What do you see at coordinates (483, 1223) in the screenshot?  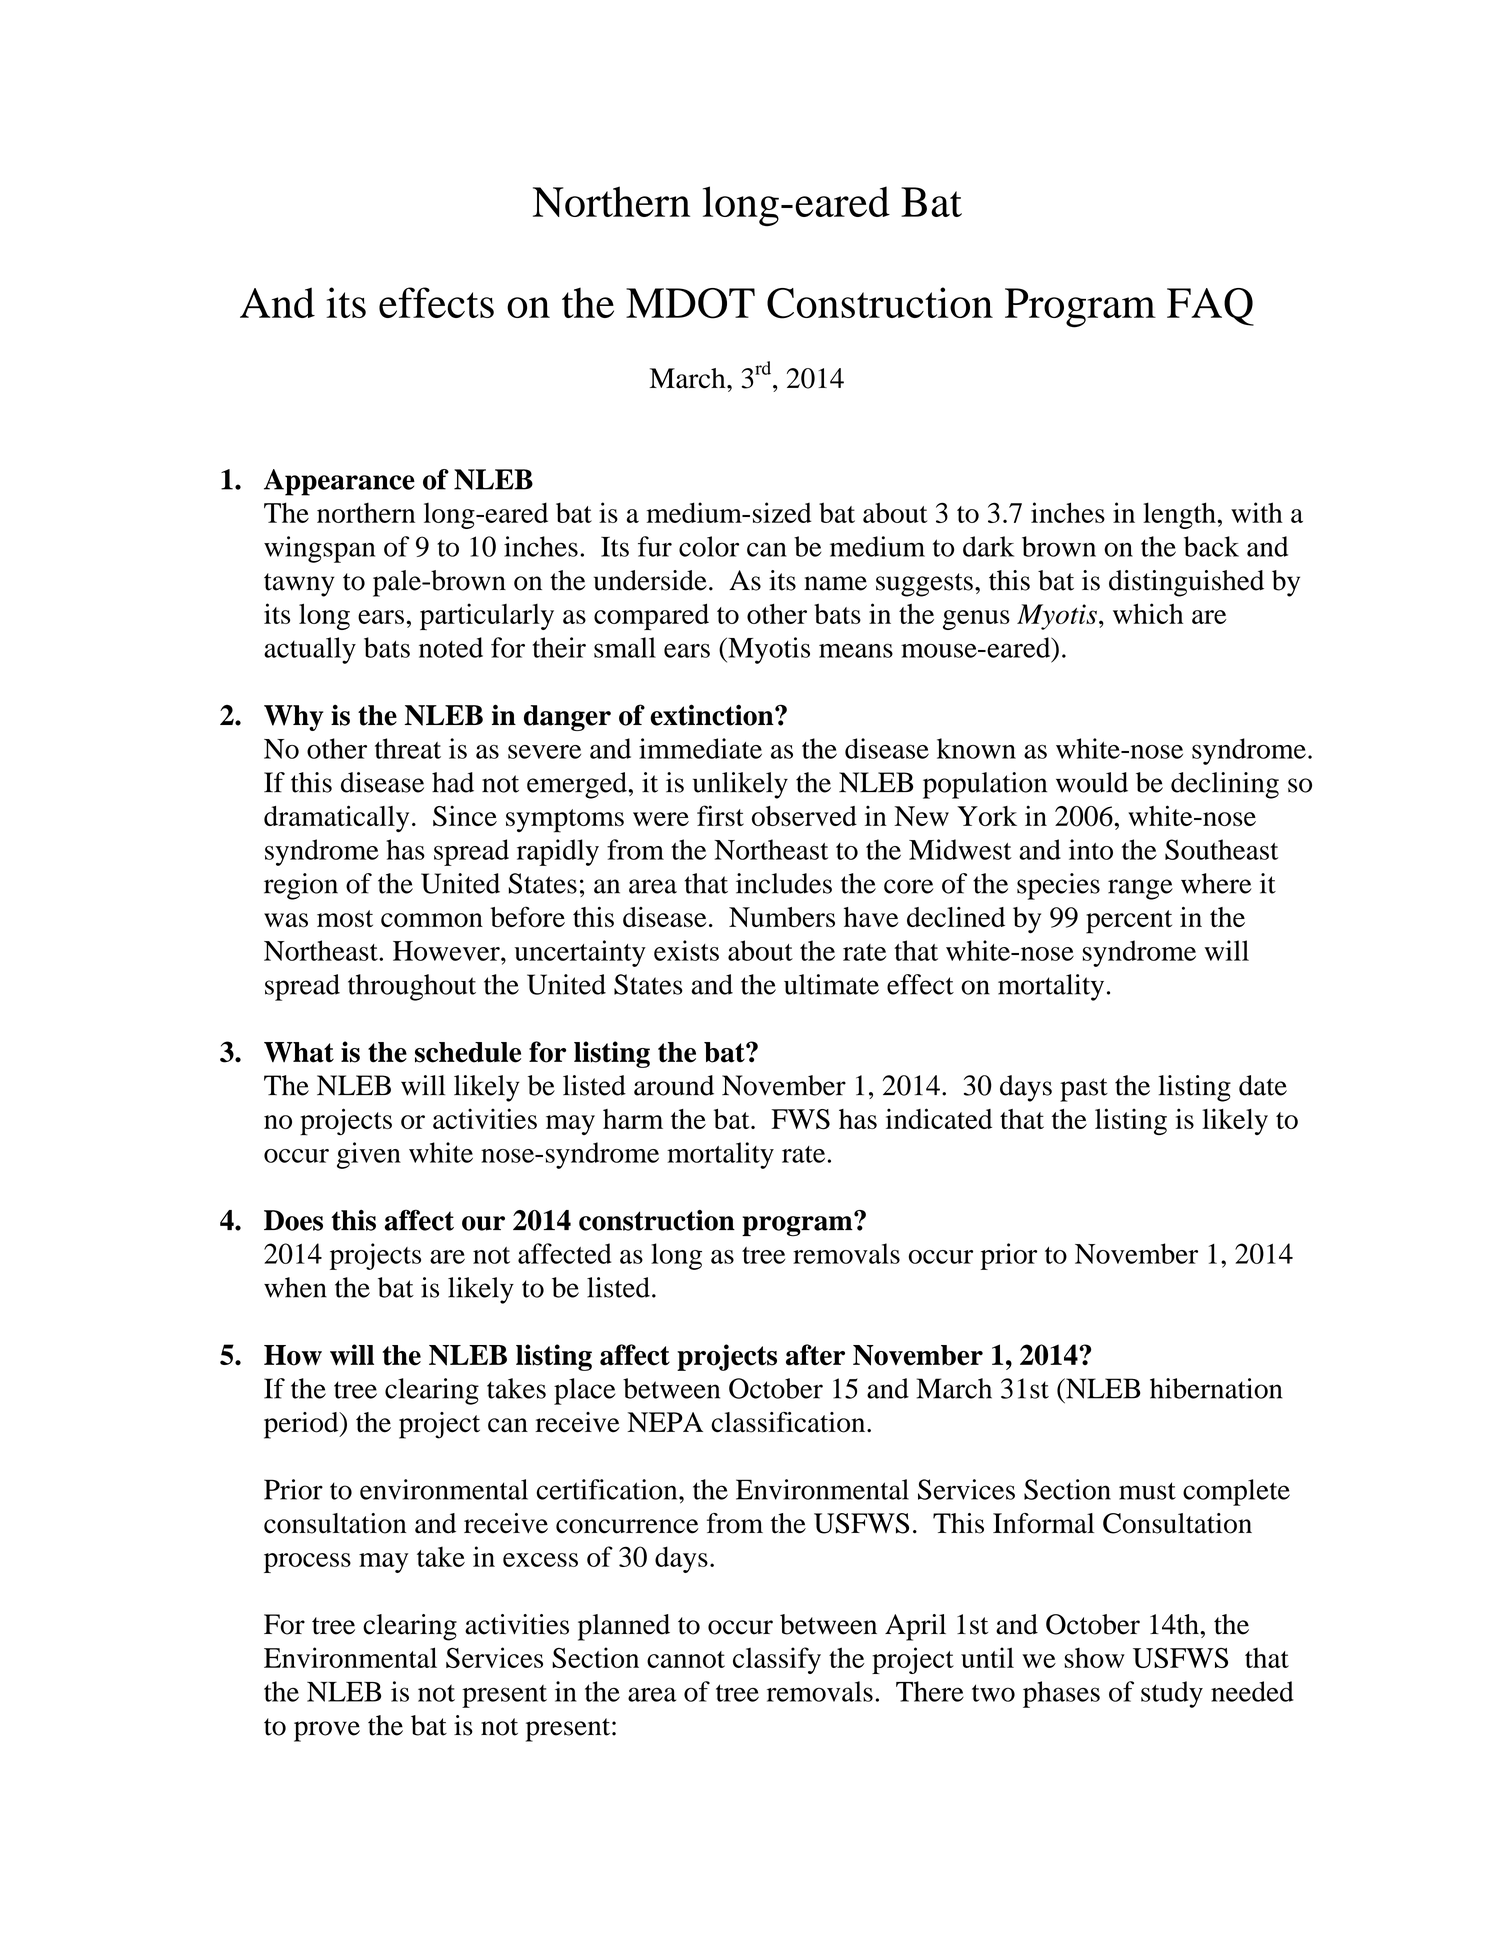 I see `our` at bounding box center [483, 1223].
